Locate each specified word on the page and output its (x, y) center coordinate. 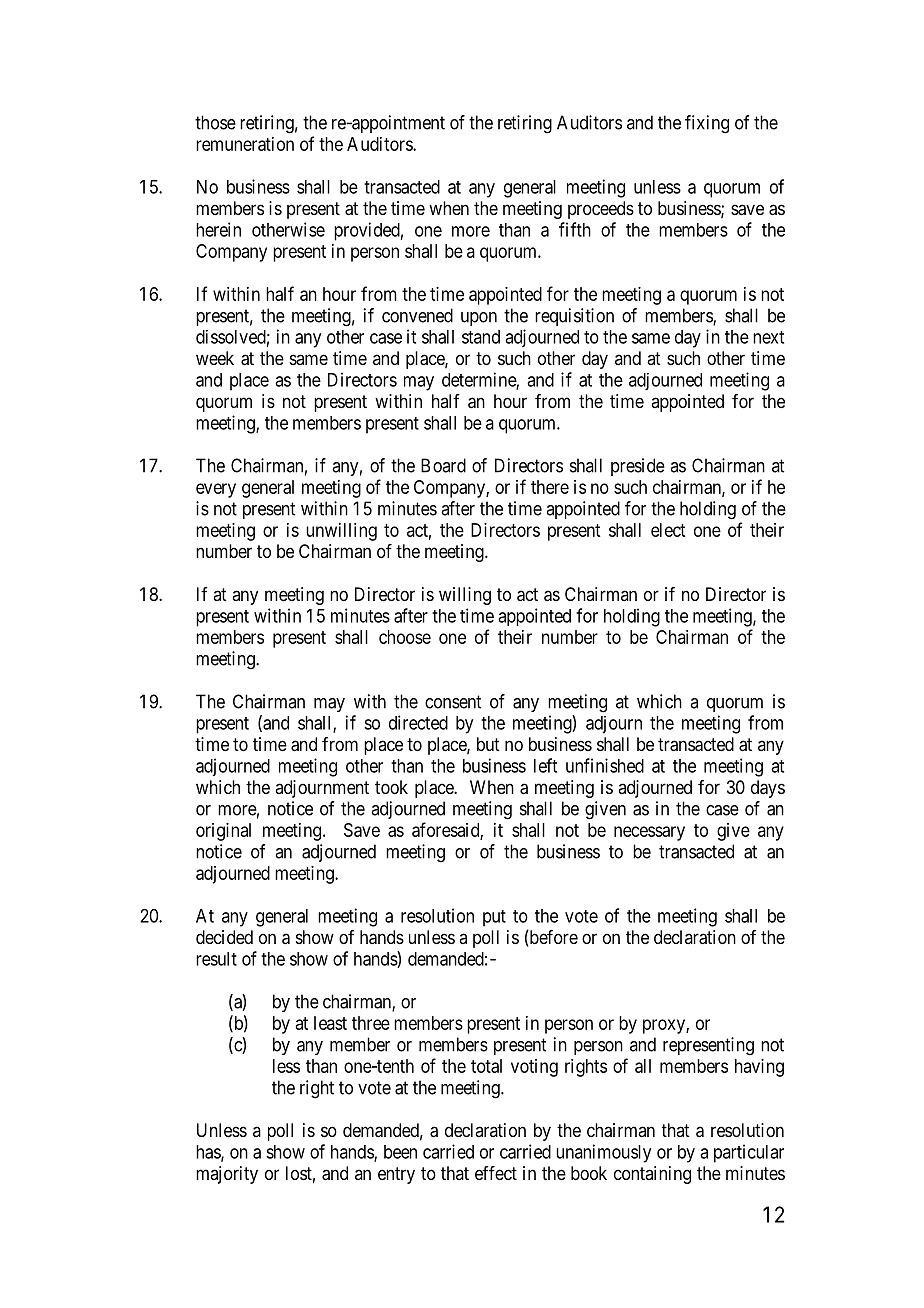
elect (668, 530)
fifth (575, 229)
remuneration (245, 144)
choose (405, 637)
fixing (707, 124)
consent (453, 702)
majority (227, 1175)
